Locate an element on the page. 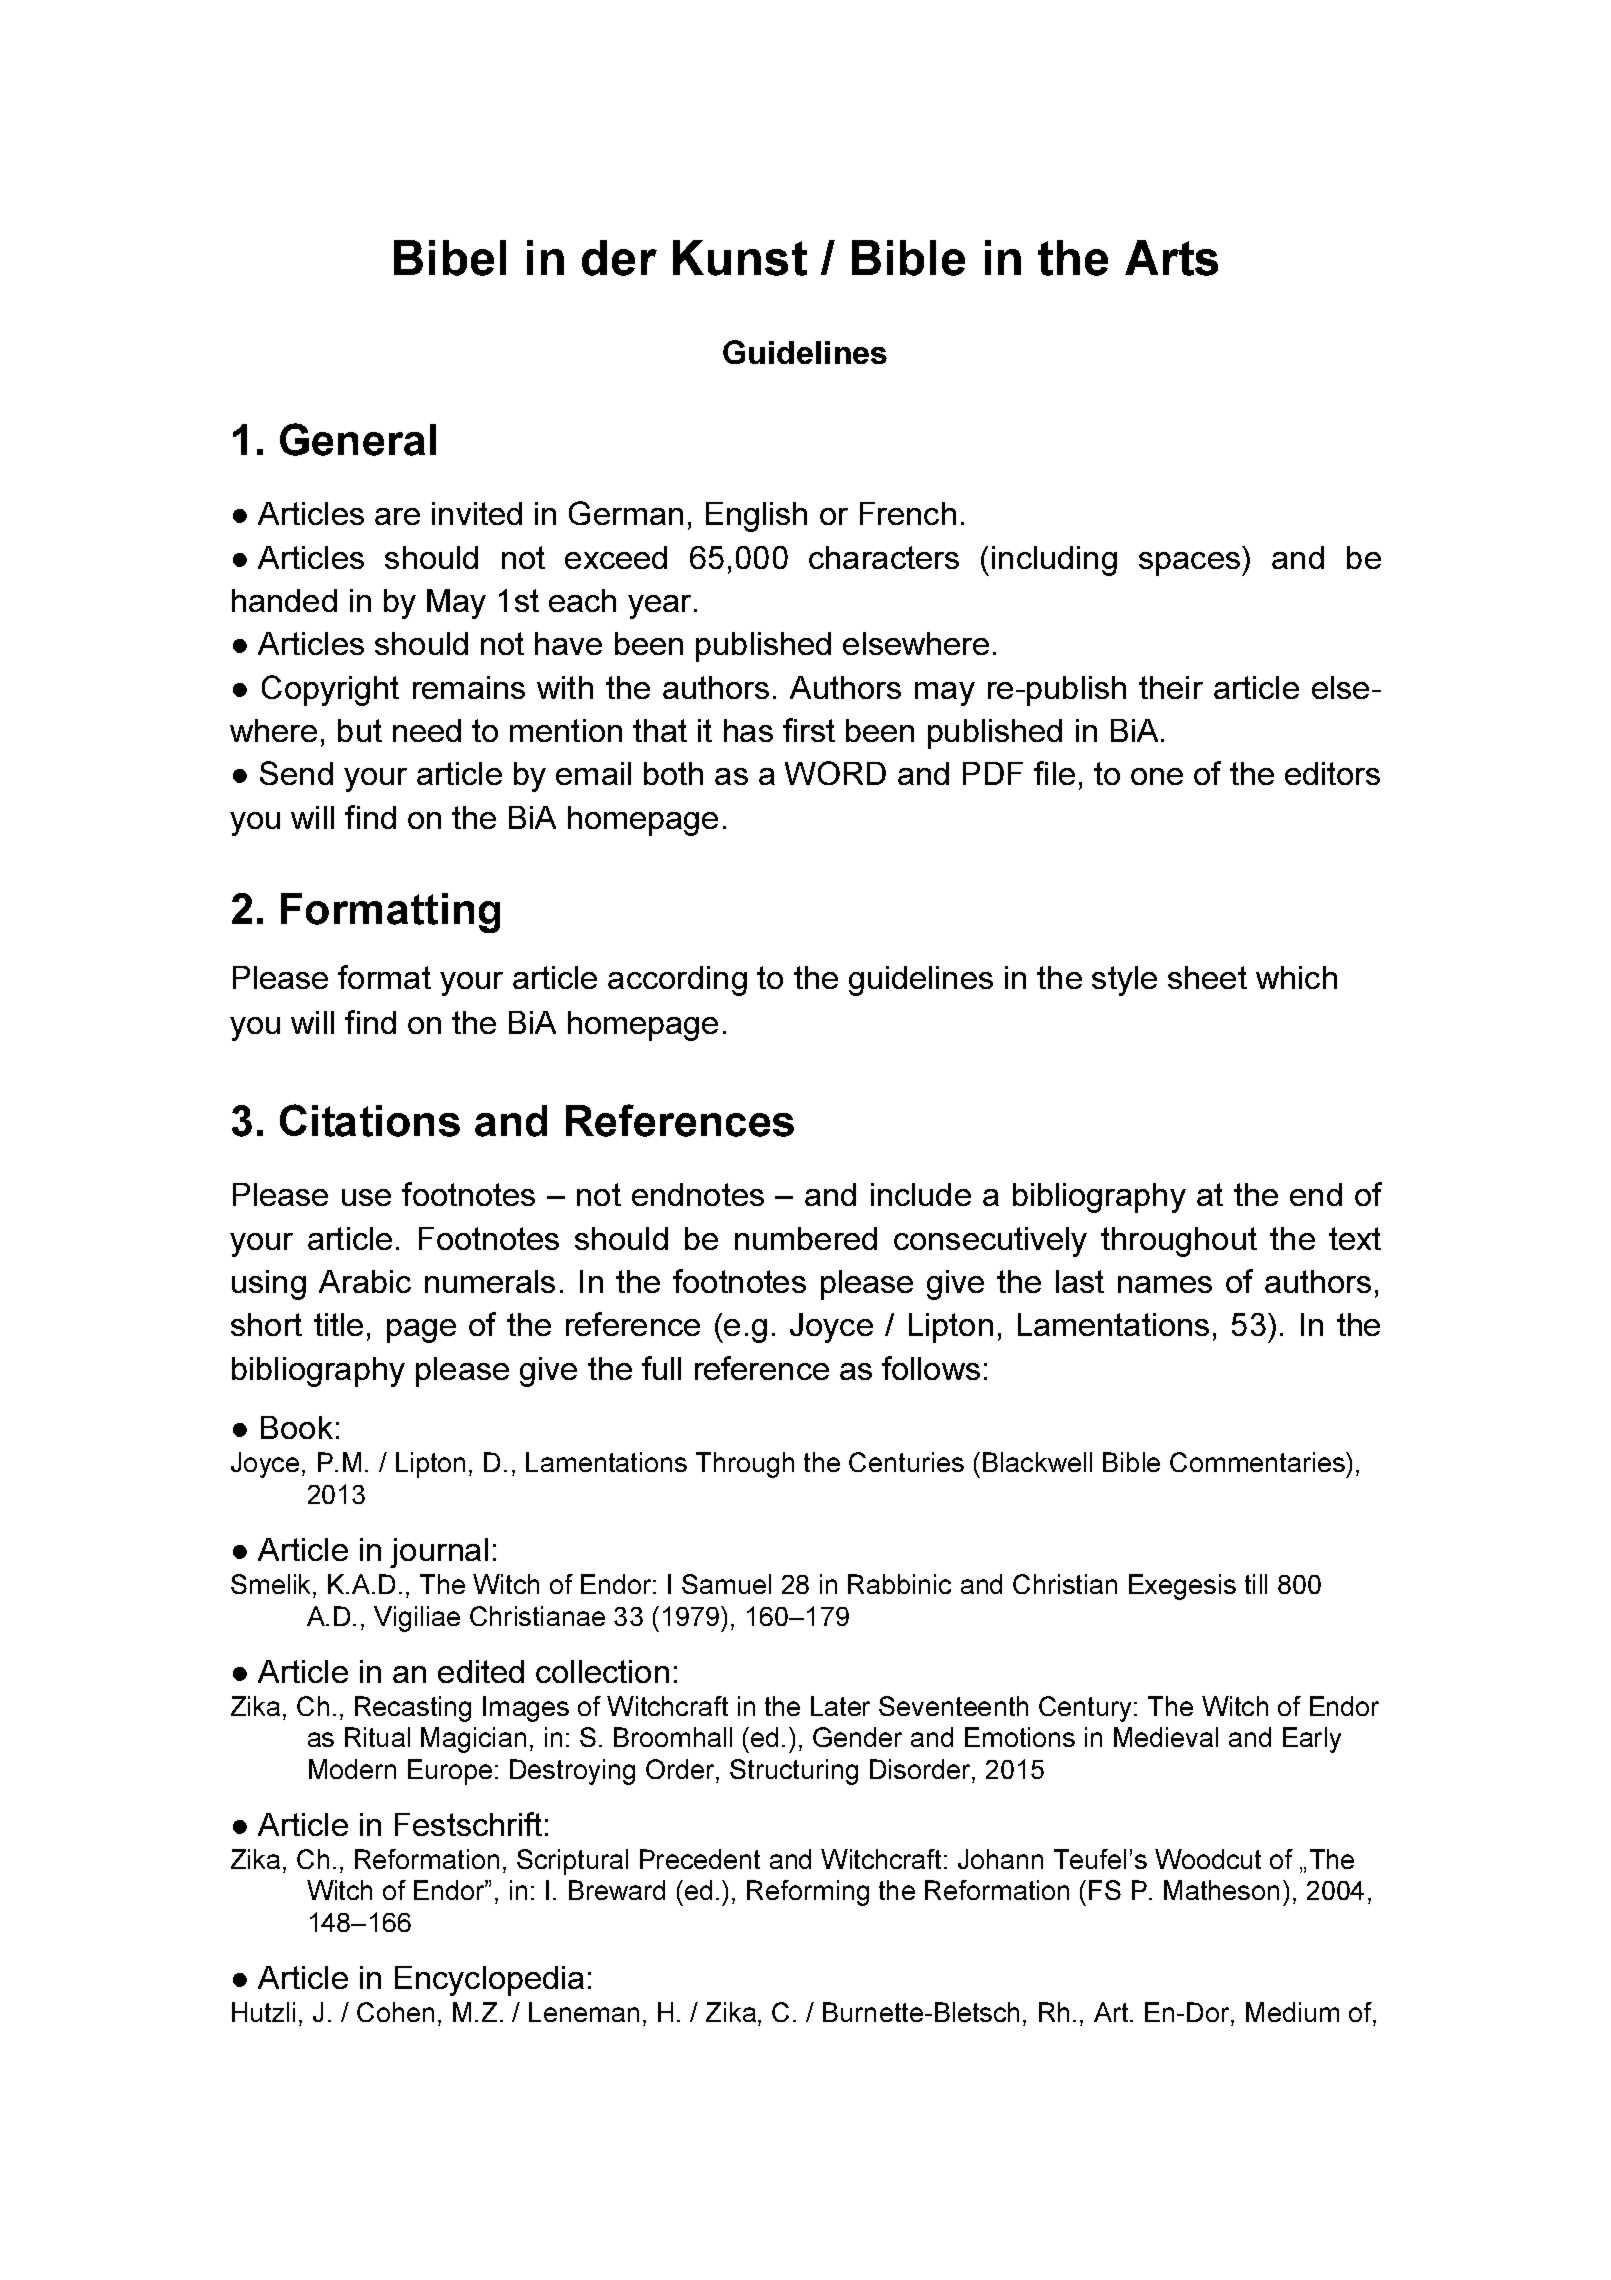 Image resolution: width=1611 pixels, height=2280 pixels. Kunst is located at coordinates (740, 258).
